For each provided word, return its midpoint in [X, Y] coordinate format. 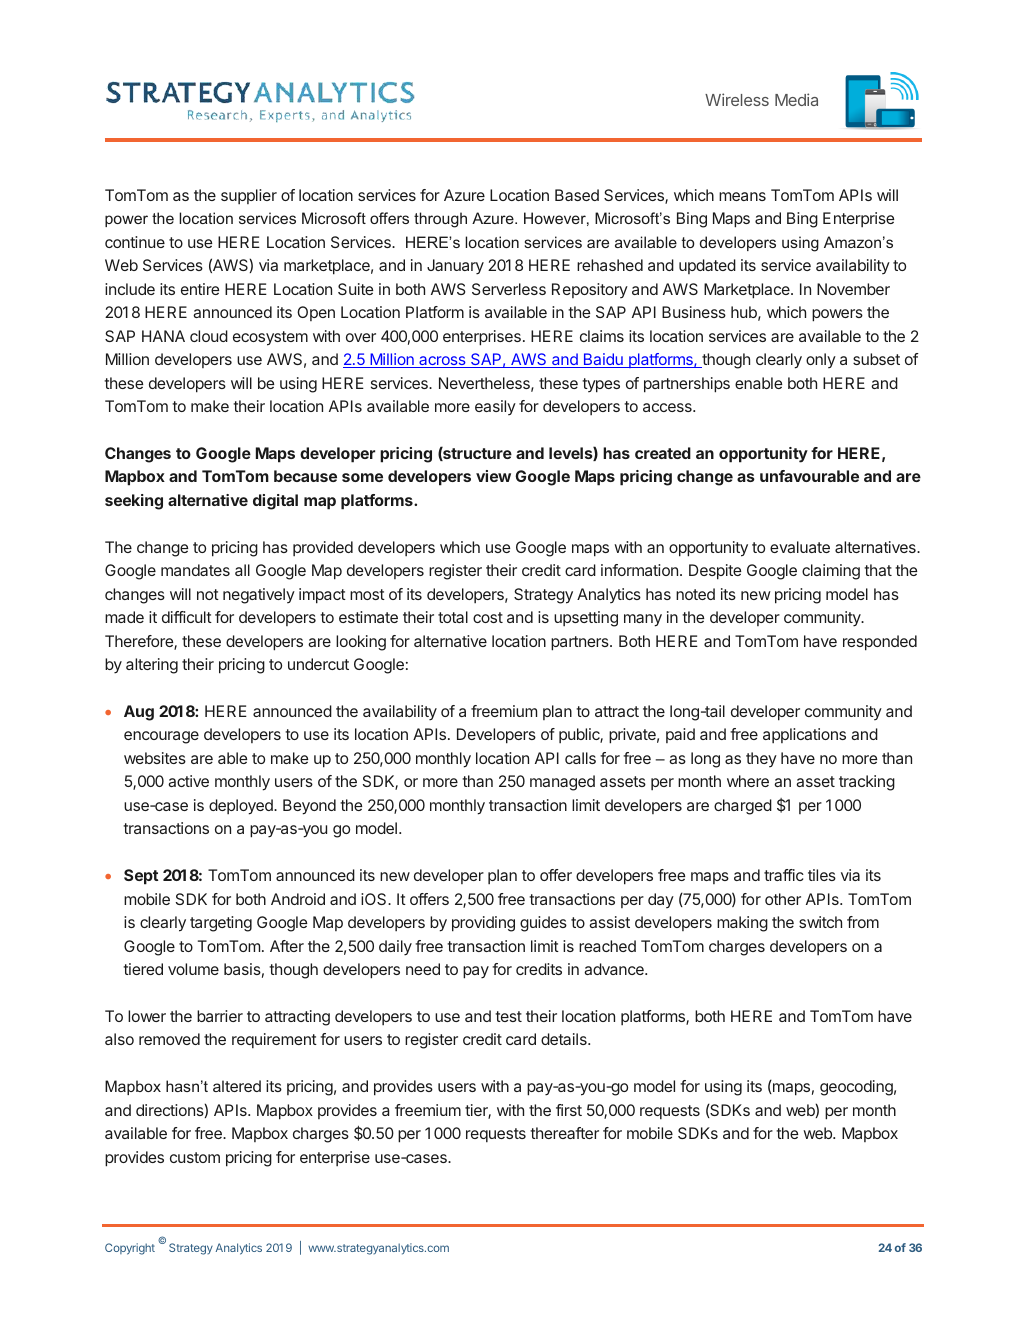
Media [796, 99]
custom [195, 1157]
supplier [249, 196]
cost [488, 617]
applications [804, 735]
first [569, 1110]
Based [577, 195]
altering [152, 666]
